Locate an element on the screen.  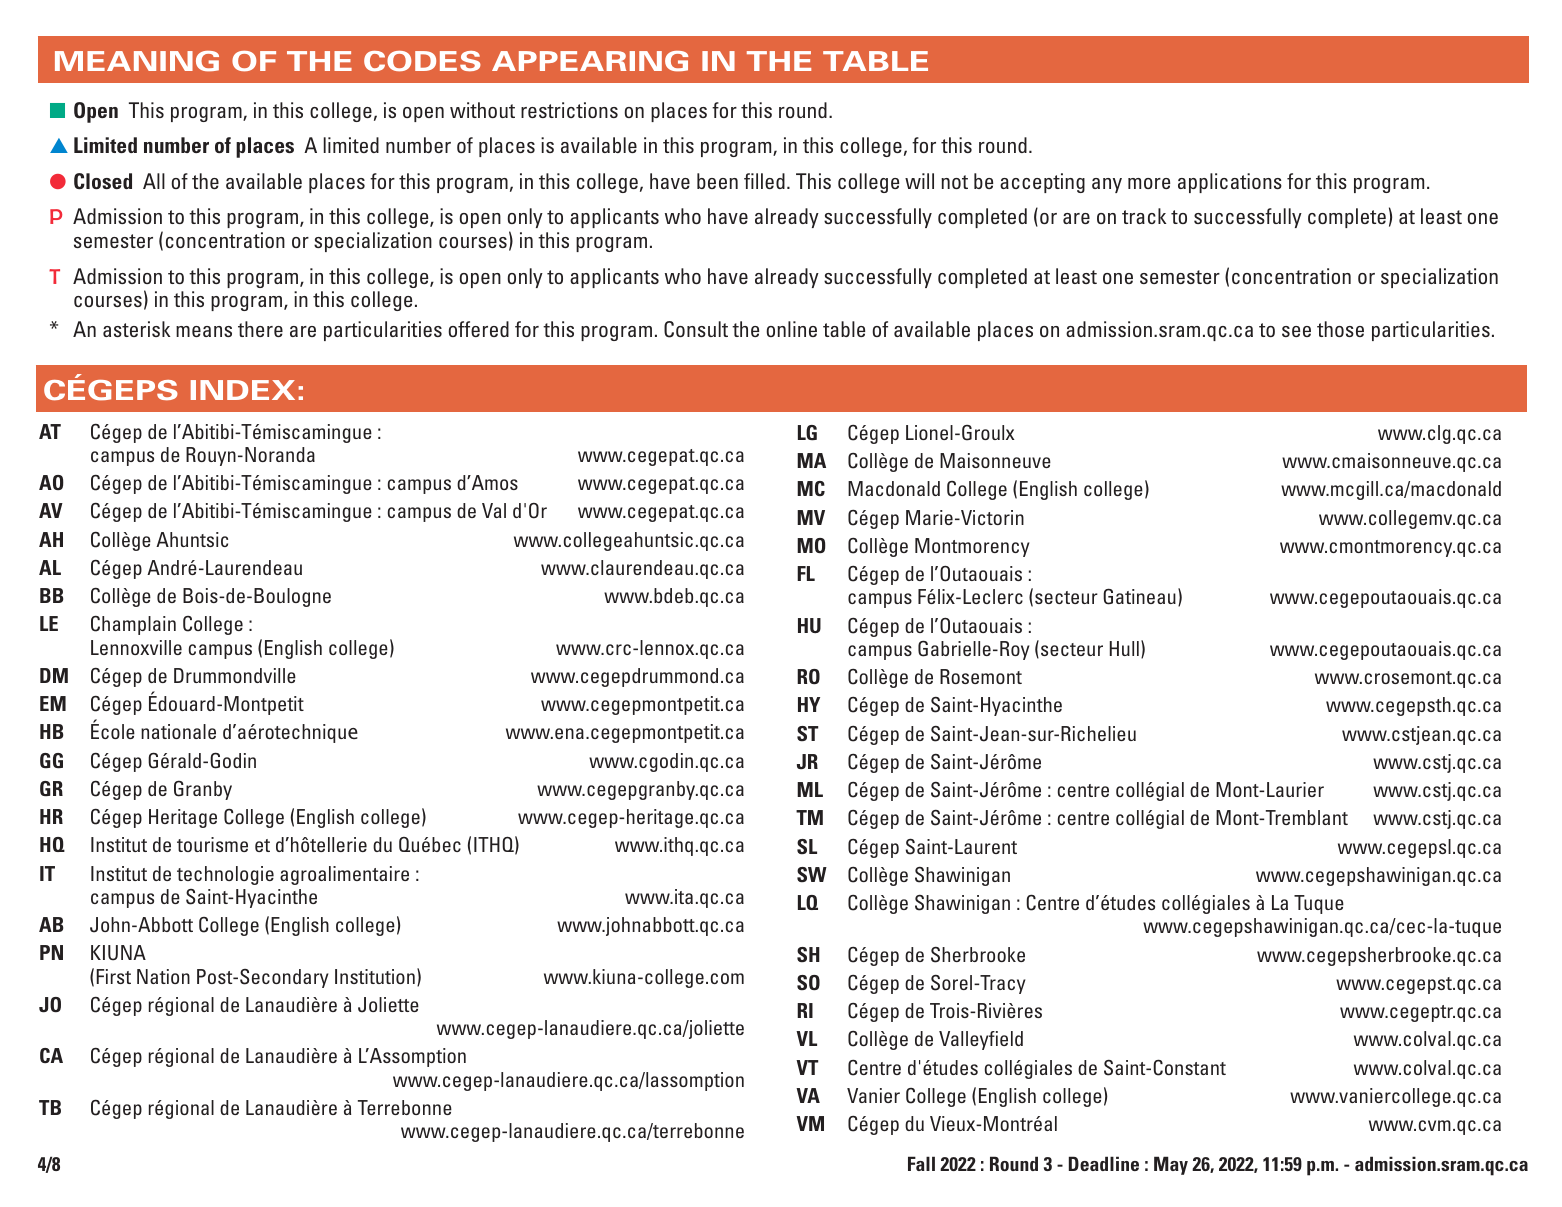
there is located at coordinates (260, 329).
